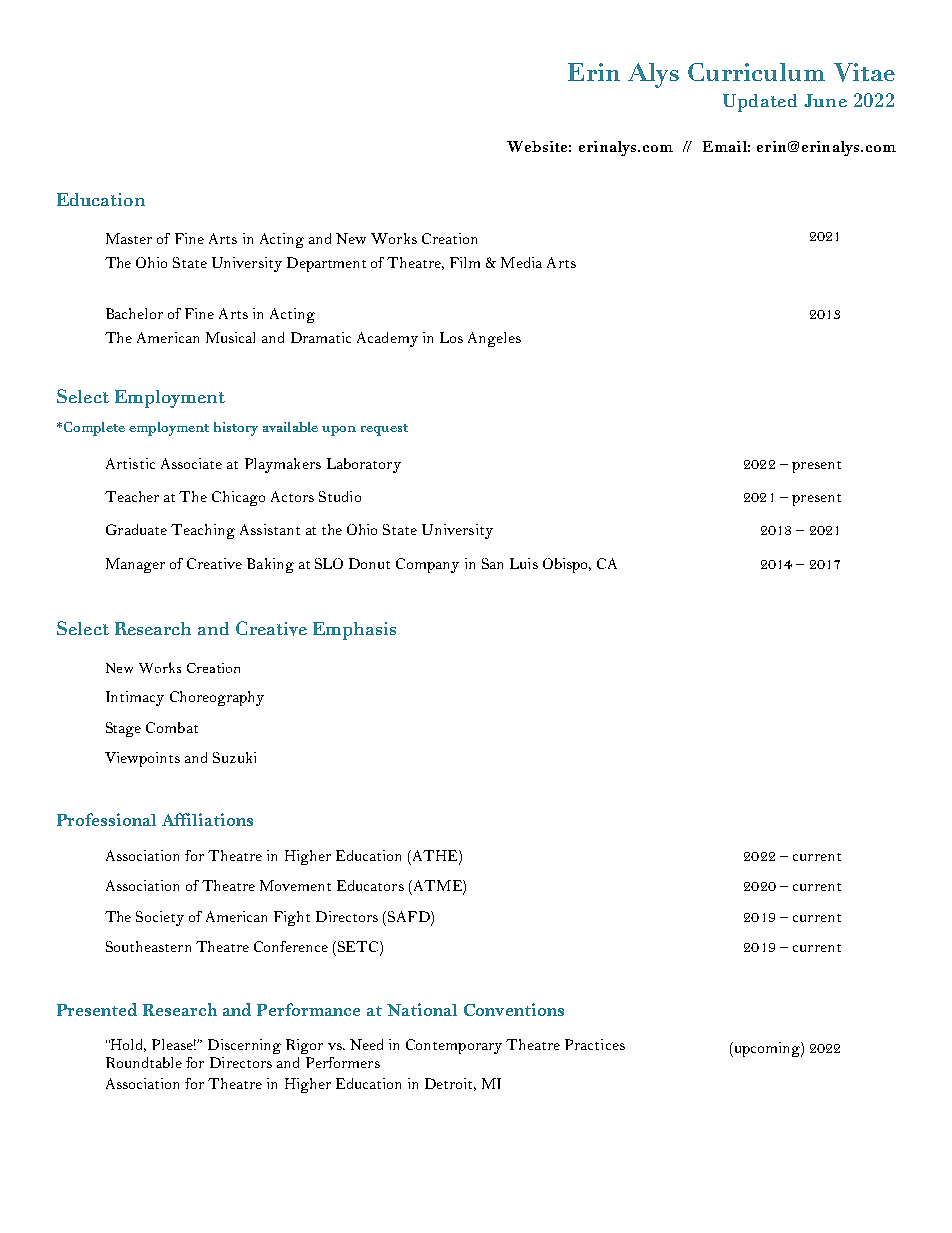 This screenshot has height=1233, width=952. What do you see at coordinates (492, 563) in the screenshot?
I see `San` at bounding box center [492, 563].
